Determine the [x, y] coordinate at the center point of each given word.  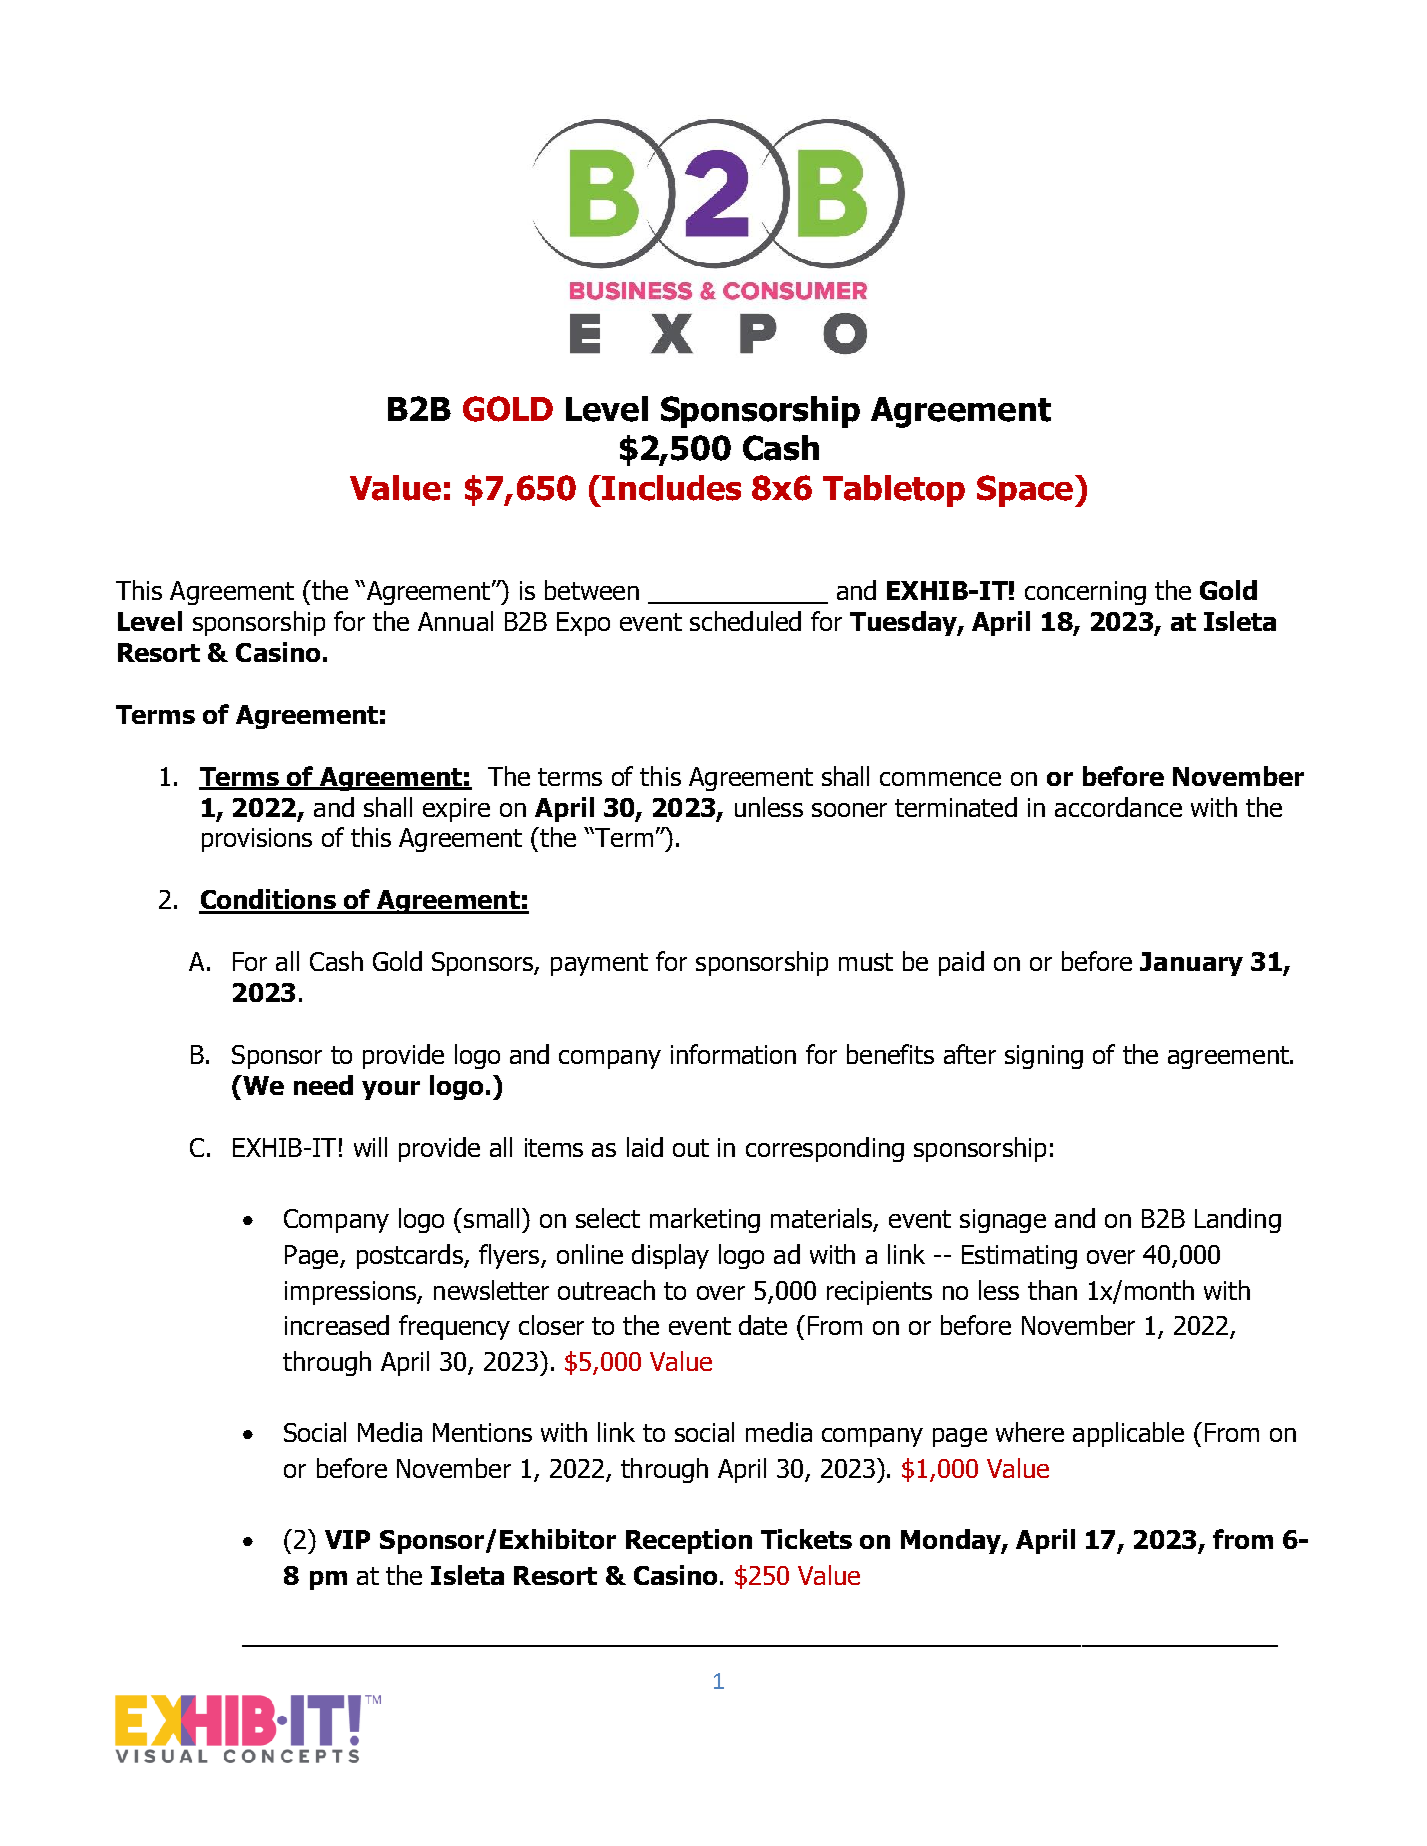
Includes [670, 488]
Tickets [806, 1539]
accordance [1118, 807]
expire [456, 810]
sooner [849, 810]
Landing [1238, 1220]
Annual [455, 621]
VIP [347, 1539]
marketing [705, 1220]
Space [1025, 491]
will [370, 1147]
